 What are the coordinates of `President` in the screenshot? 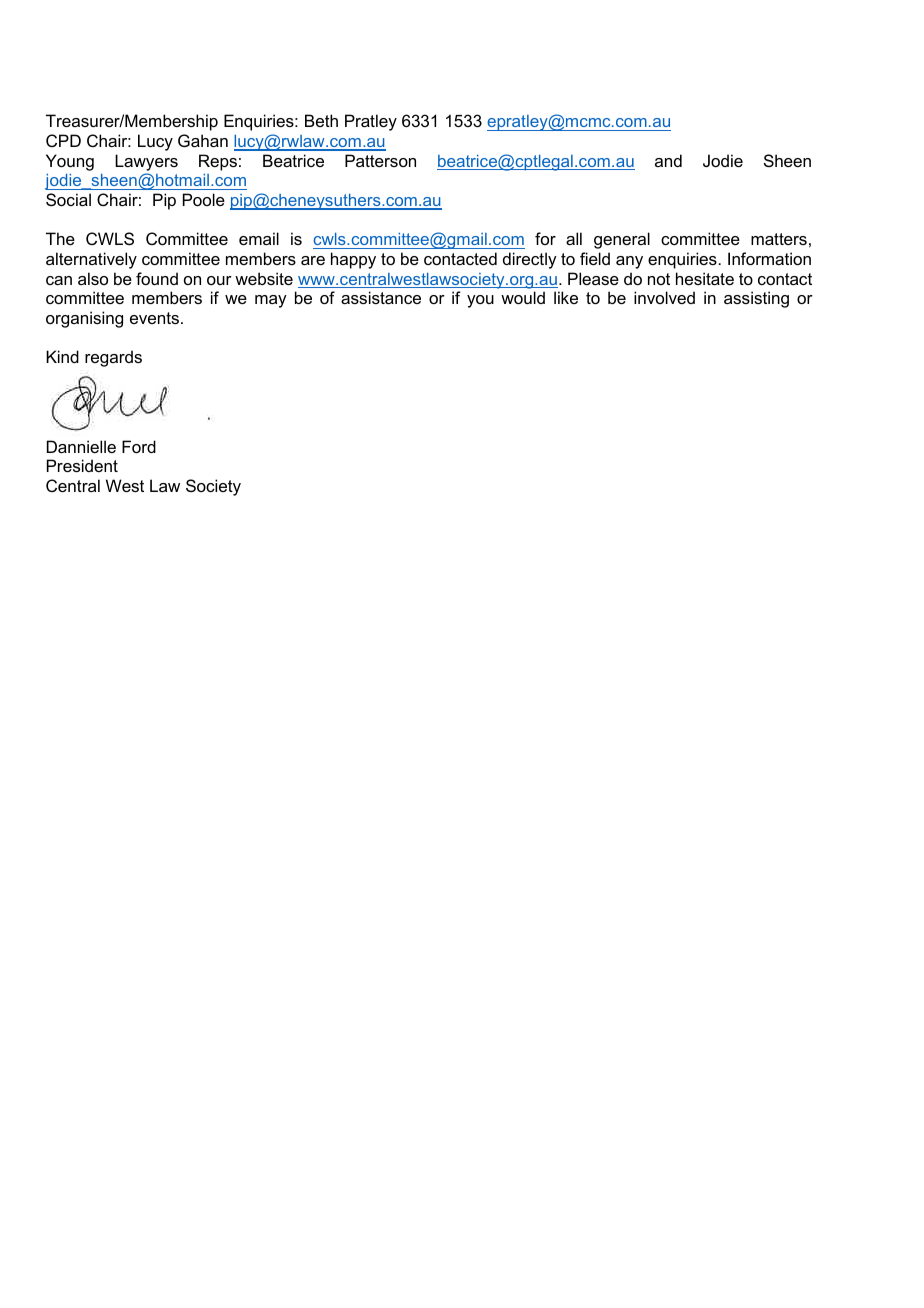 It's located at (82, 465).
